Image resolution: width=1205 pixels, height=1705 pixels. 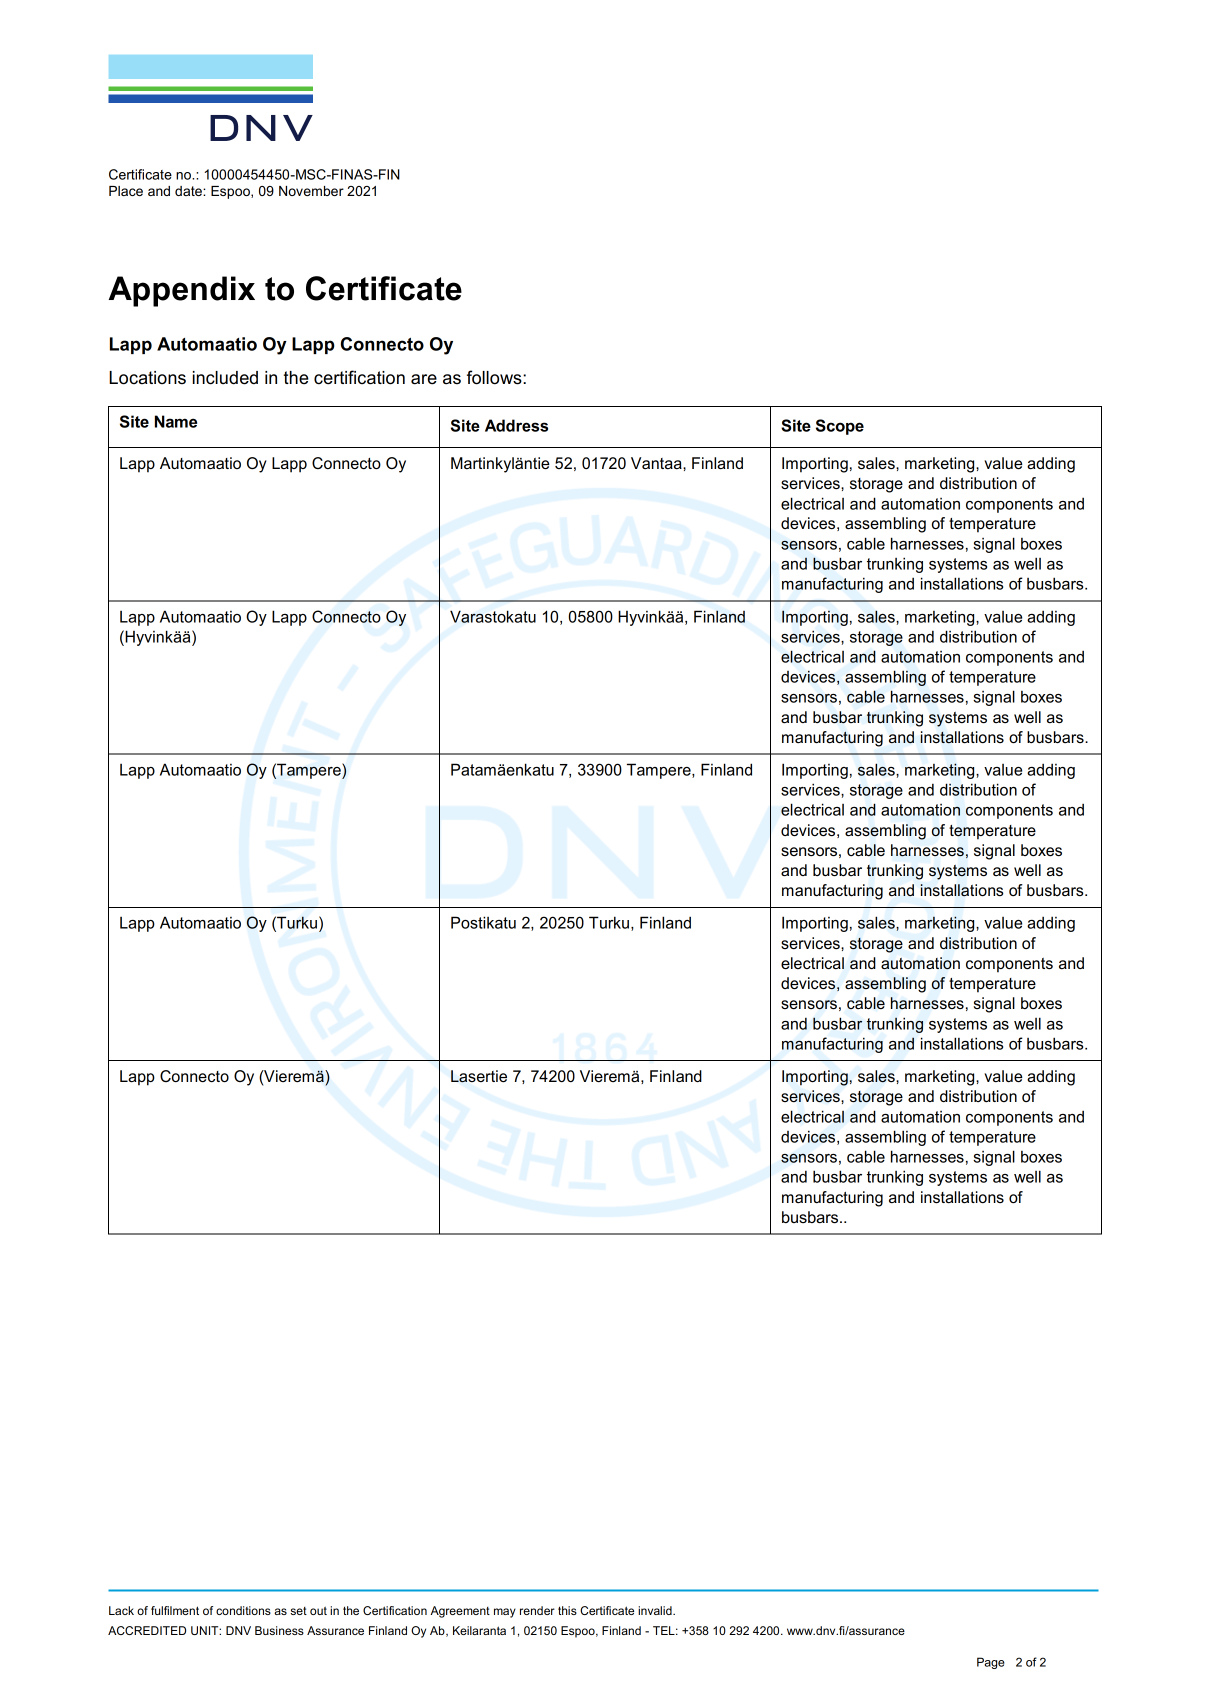 I want to click on render, so click(x=537, y=1610).
